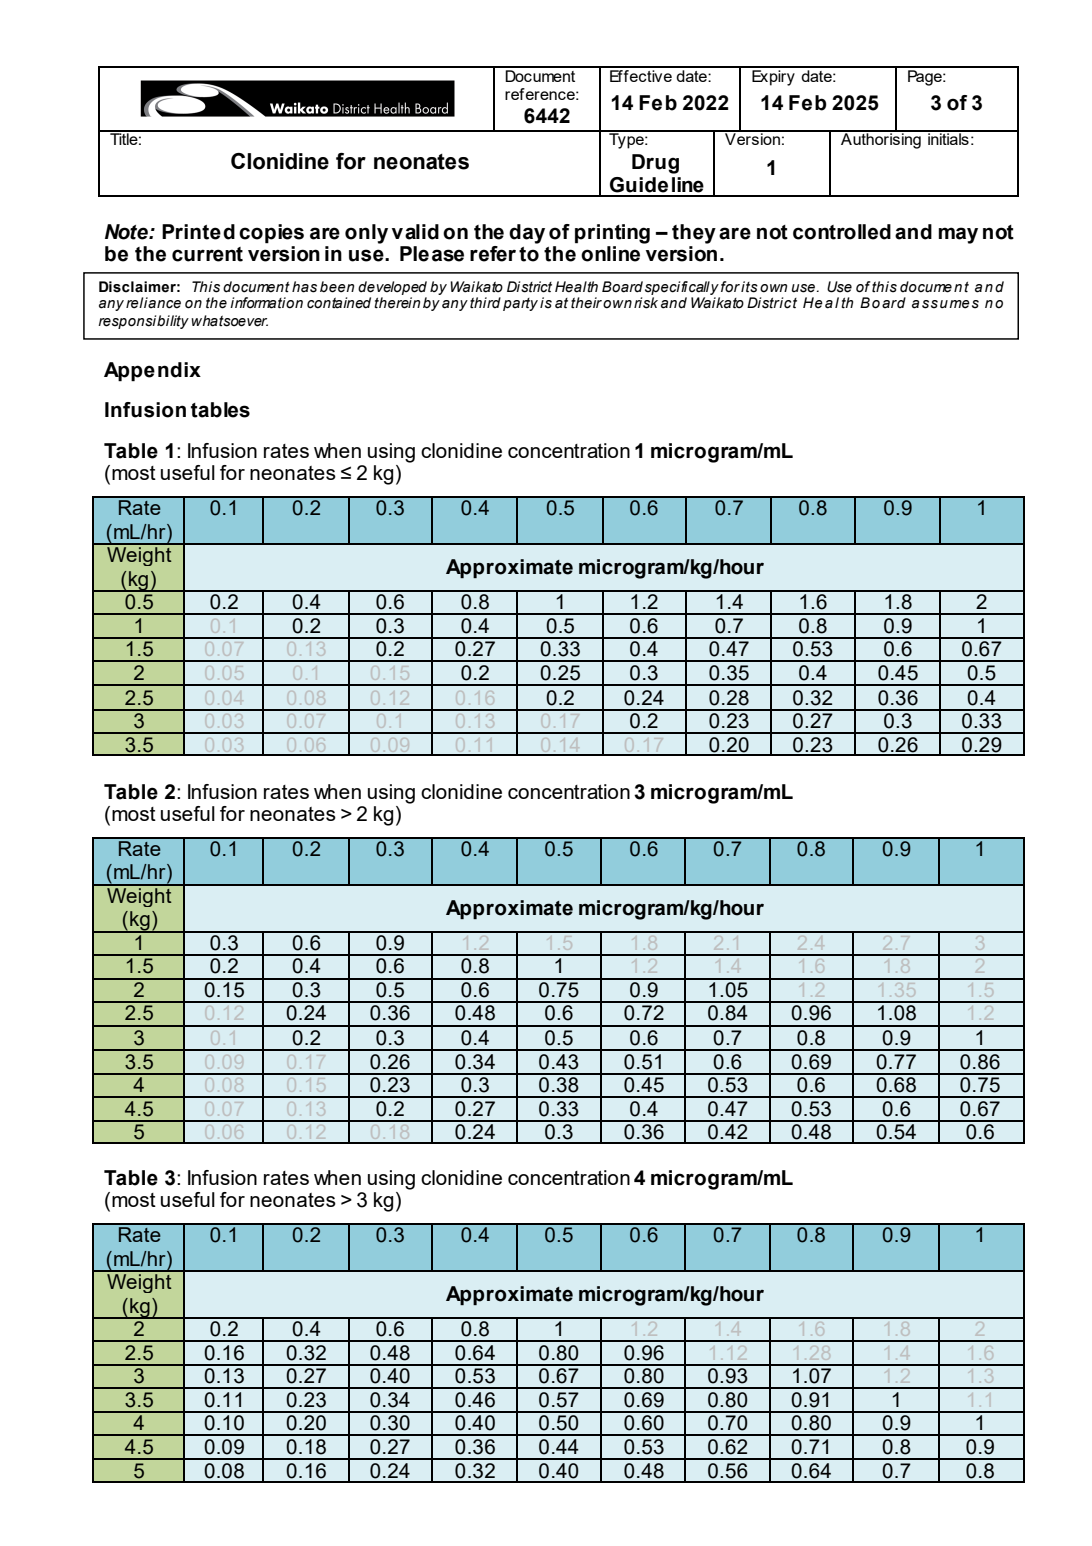  Describe the element at coordinates (304, 287) in the screenshot. I see `has` at that location.
